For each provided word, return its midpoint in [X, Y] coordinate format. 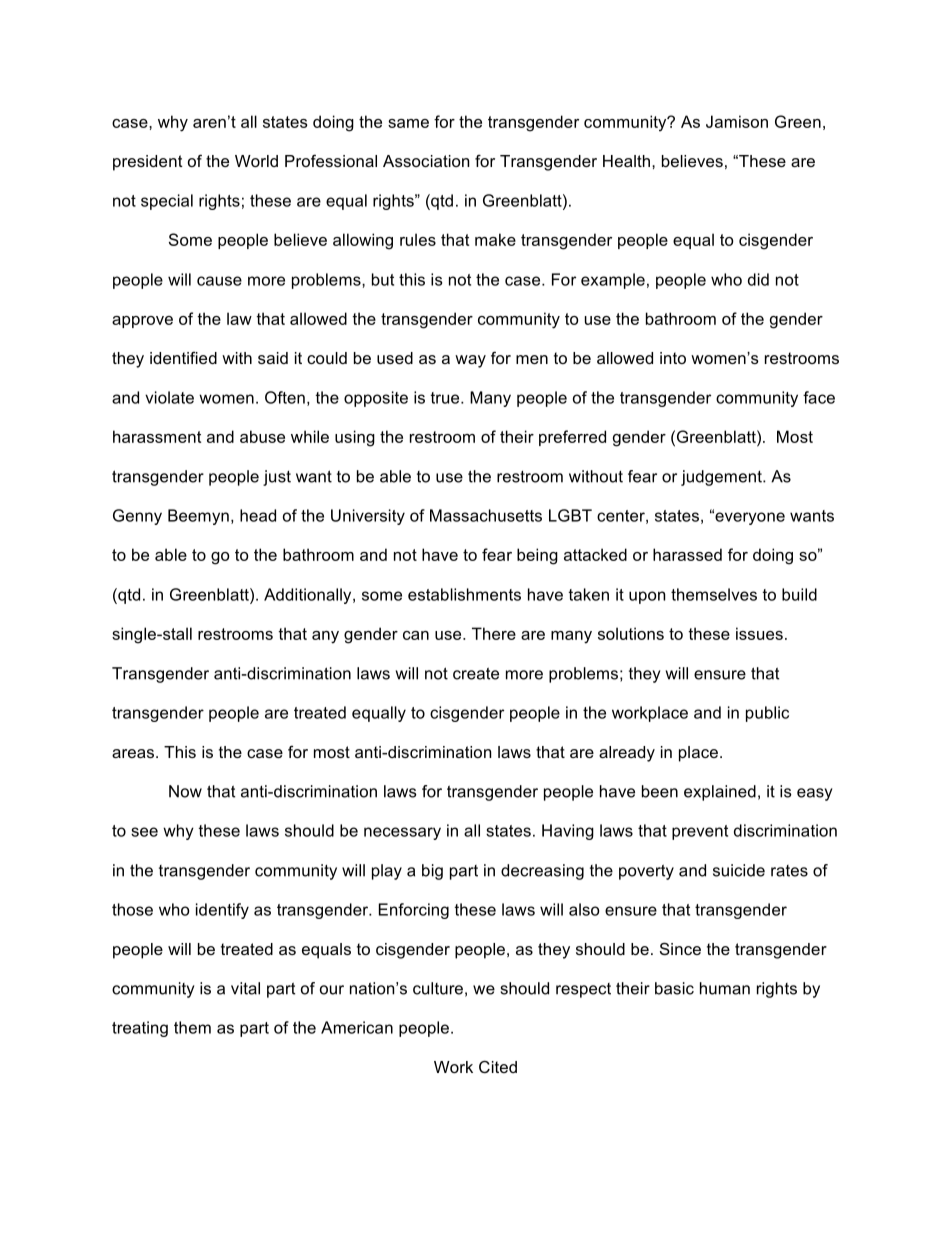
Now [185, 791]
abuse [262, 436]
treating [140, 1029]
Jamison [737, 121]
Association [426, 161]
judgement [722, 478]
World [256, 161]
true [446, 398]
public [767, 714]
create [476, 673]
